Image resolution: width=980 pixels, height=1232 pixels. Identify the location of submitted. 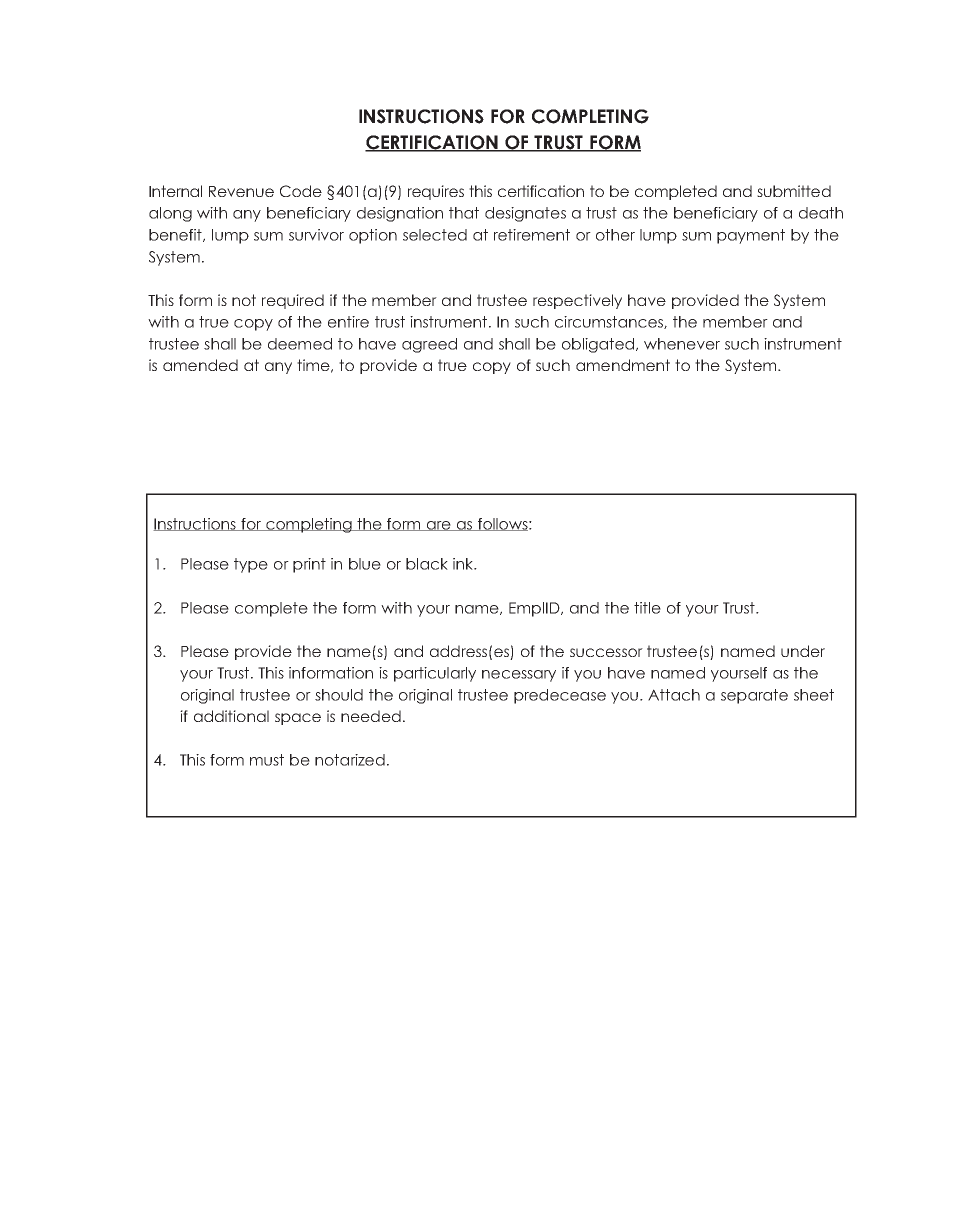
(794, 191).
